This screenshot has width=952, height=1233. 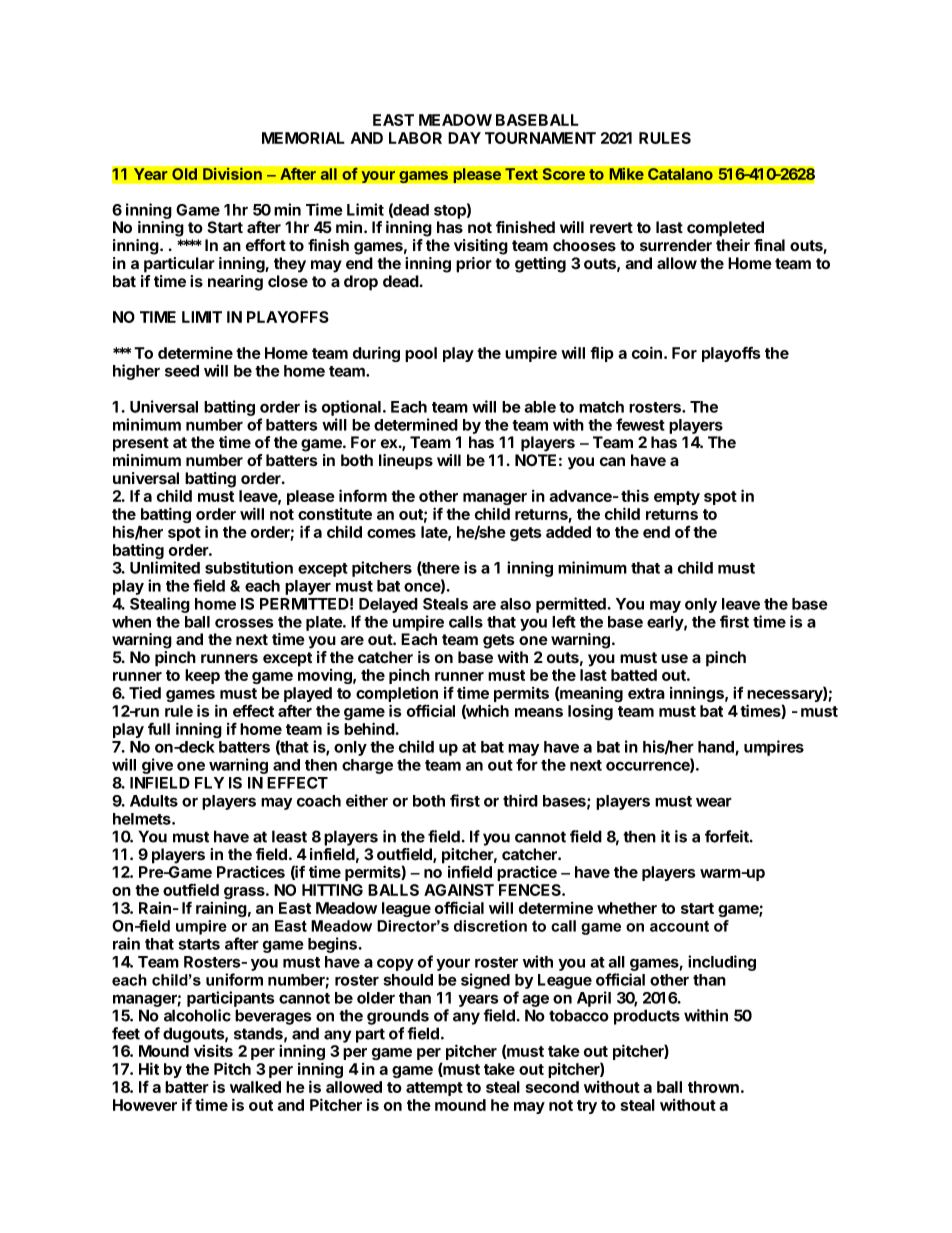 What do you see at coordinates (213, 1051) in the screenshot?
I see `visits` at bounding box center [213, 1051].
